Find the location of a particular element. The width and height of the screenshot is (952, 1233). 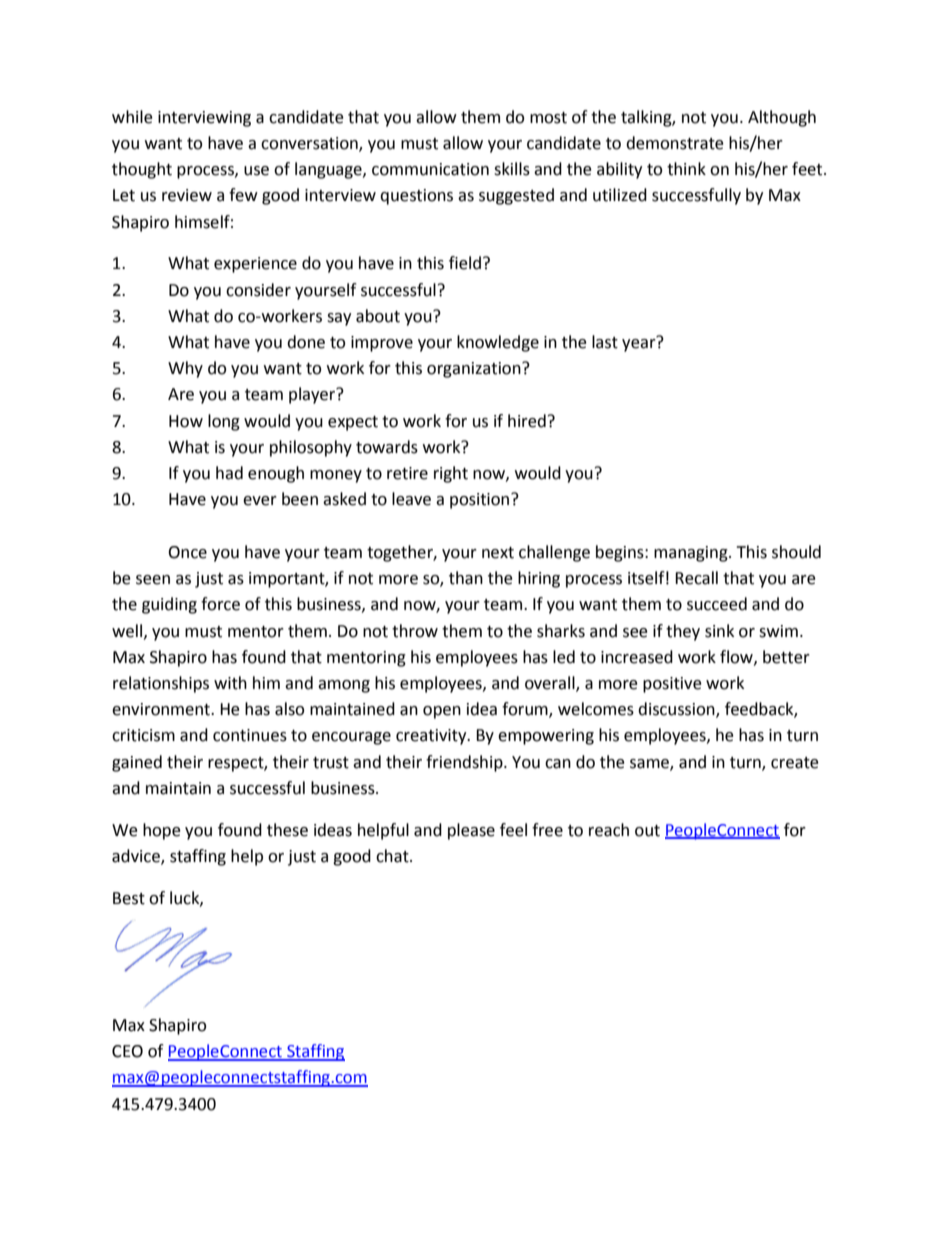

long is located at coordinates (224, 422).
